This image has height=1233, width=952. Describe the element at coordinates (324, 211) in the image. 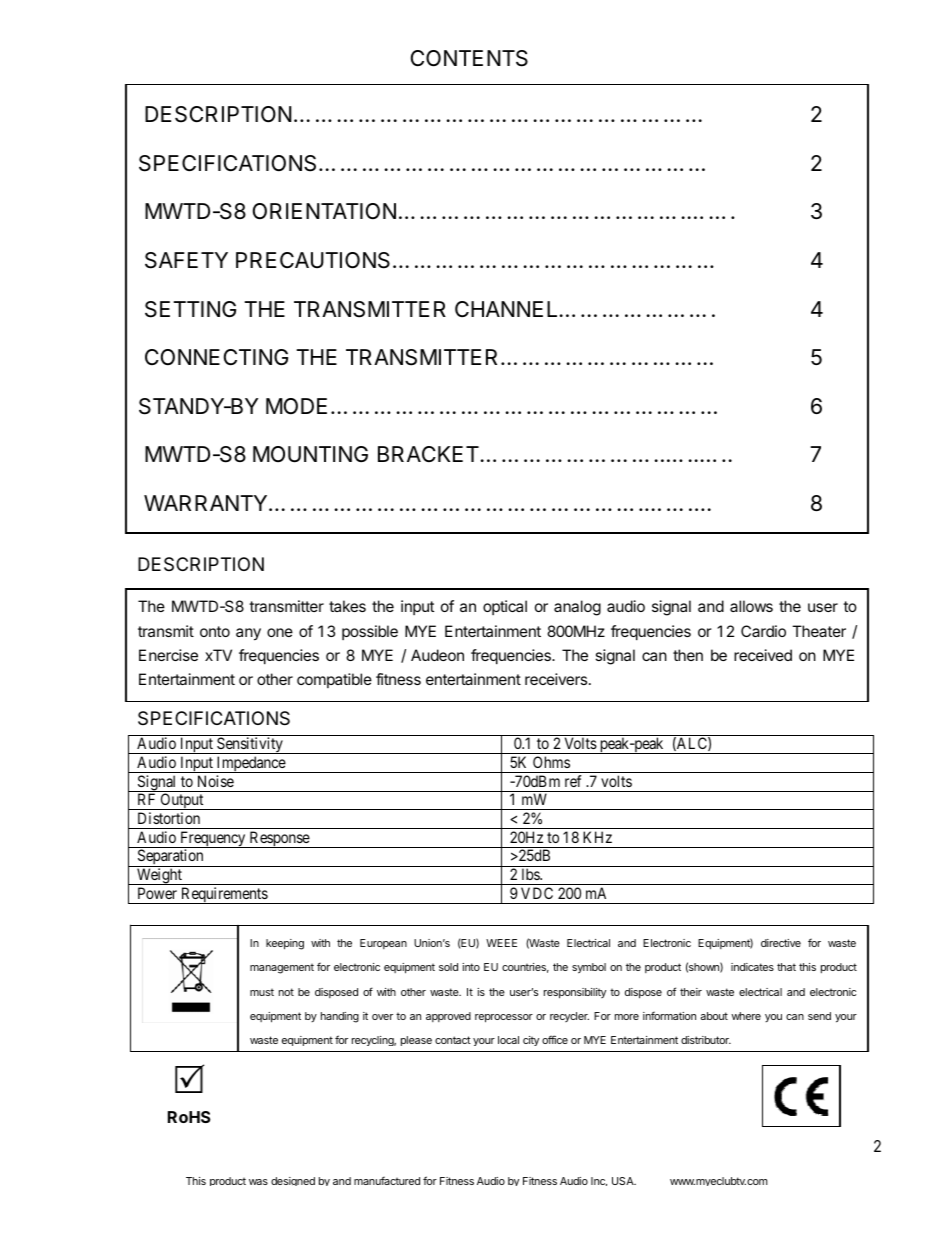

I see `ORIENTATION` at that location.
